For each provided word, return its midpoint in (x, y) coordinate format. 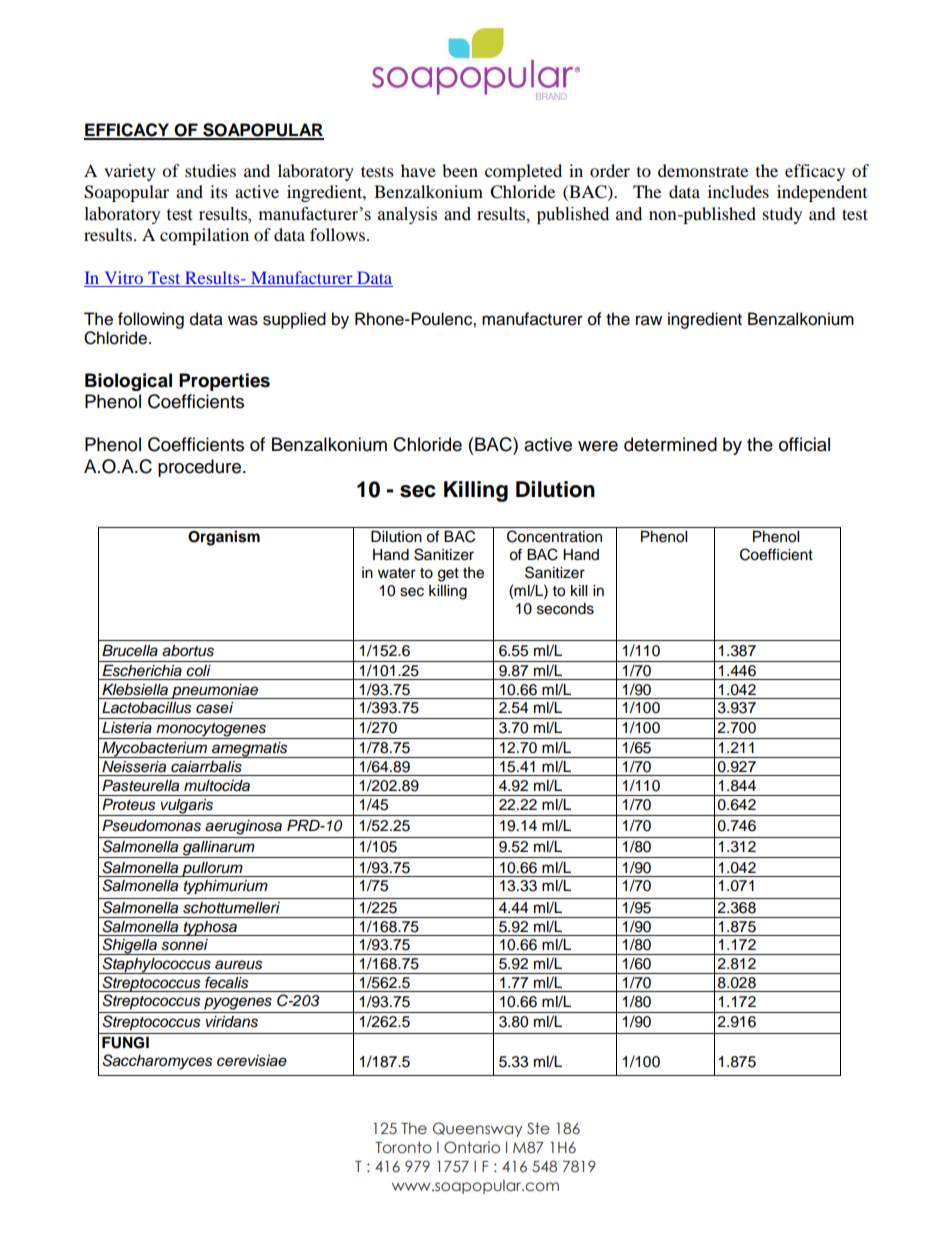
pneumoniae (215, 691)
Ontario (472, 1147)
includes (738, 191)
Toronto (403, 1147)
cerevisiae (252, 1061)
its (219, 191)
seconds (565, 609)
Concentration (554, 536)
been (460, 170)
